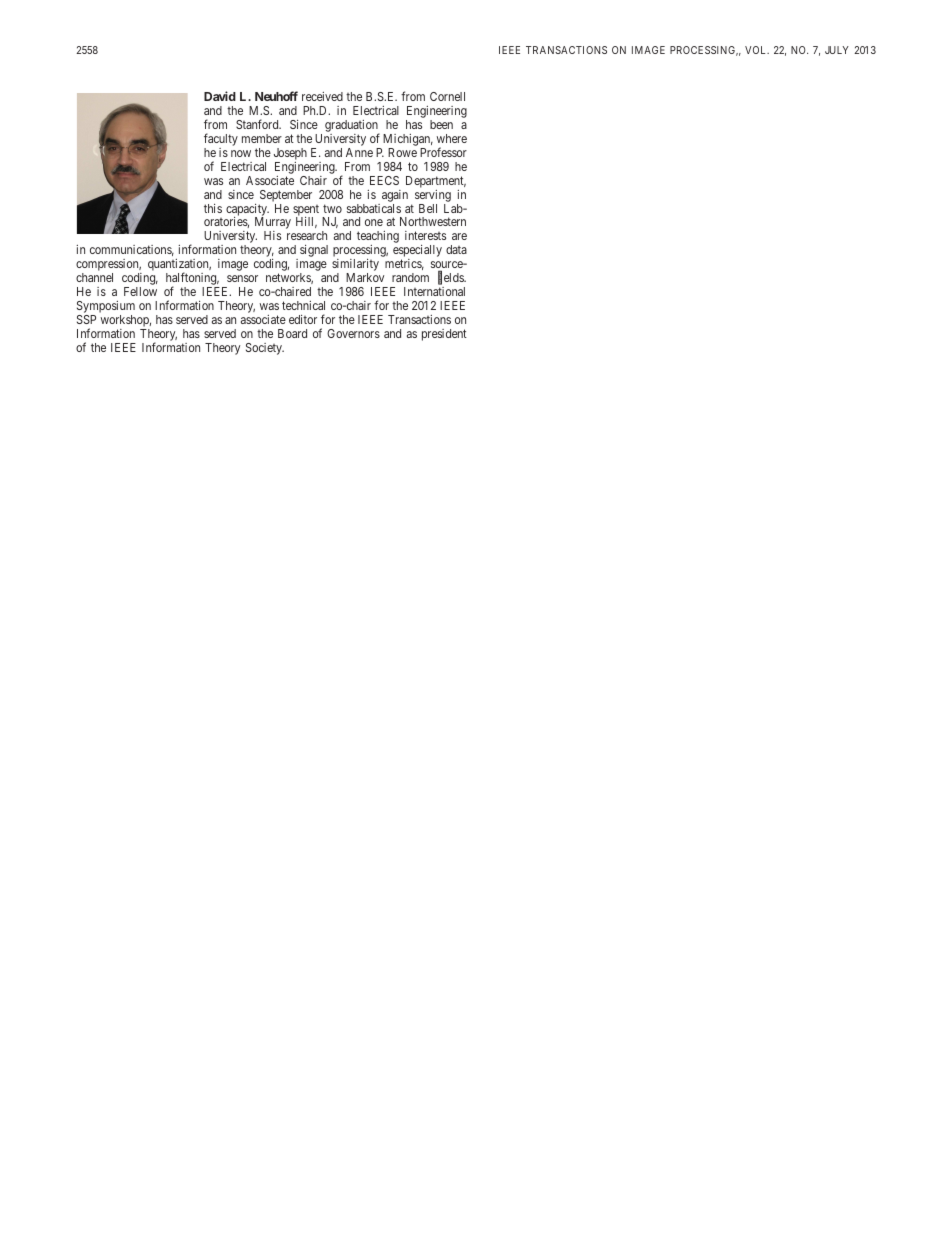  I want to click on VOL, so click(757, 50).
